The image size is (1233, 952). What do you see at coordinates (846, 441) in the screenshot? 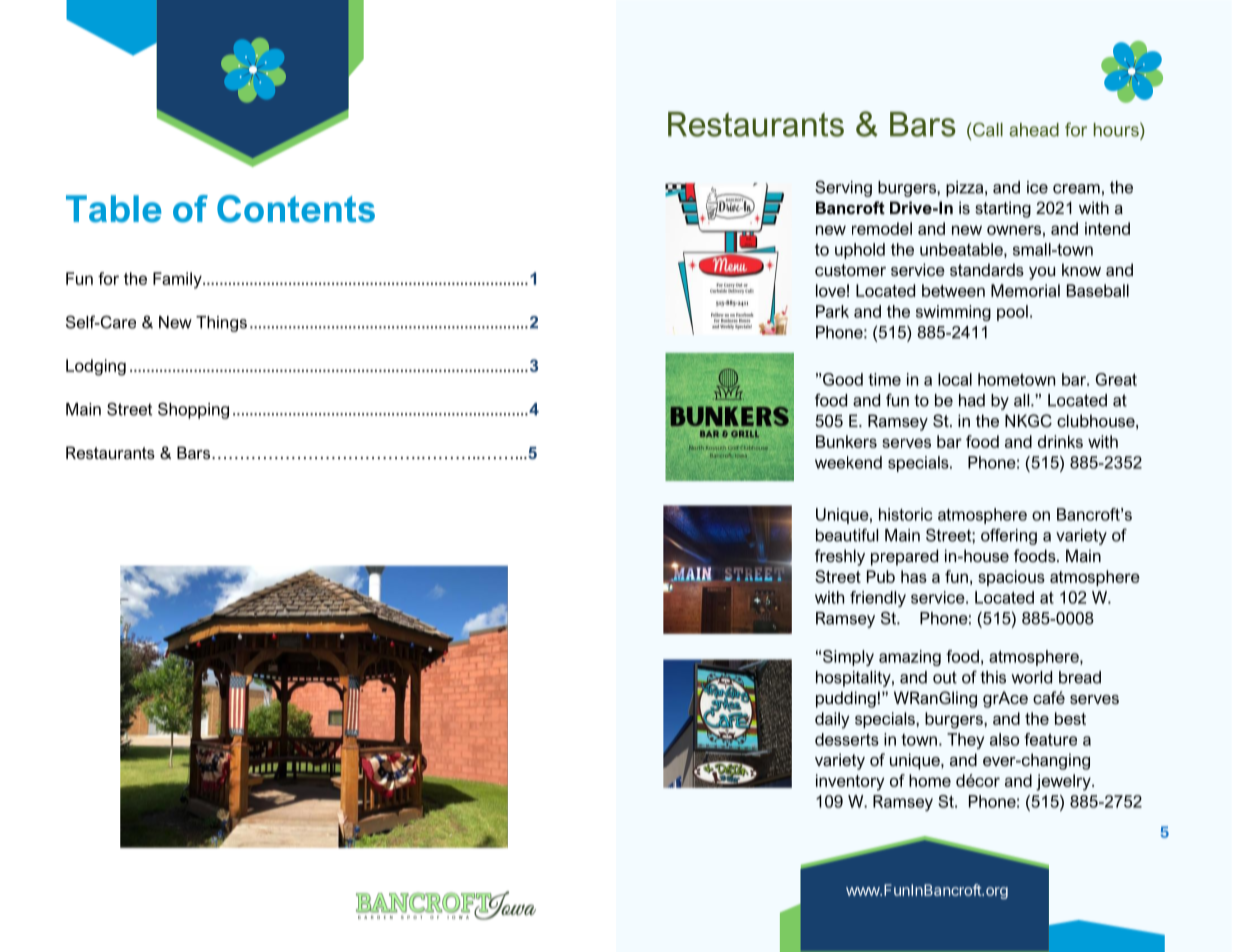
I see `Bunkers` at bounding box center [846, 441].
